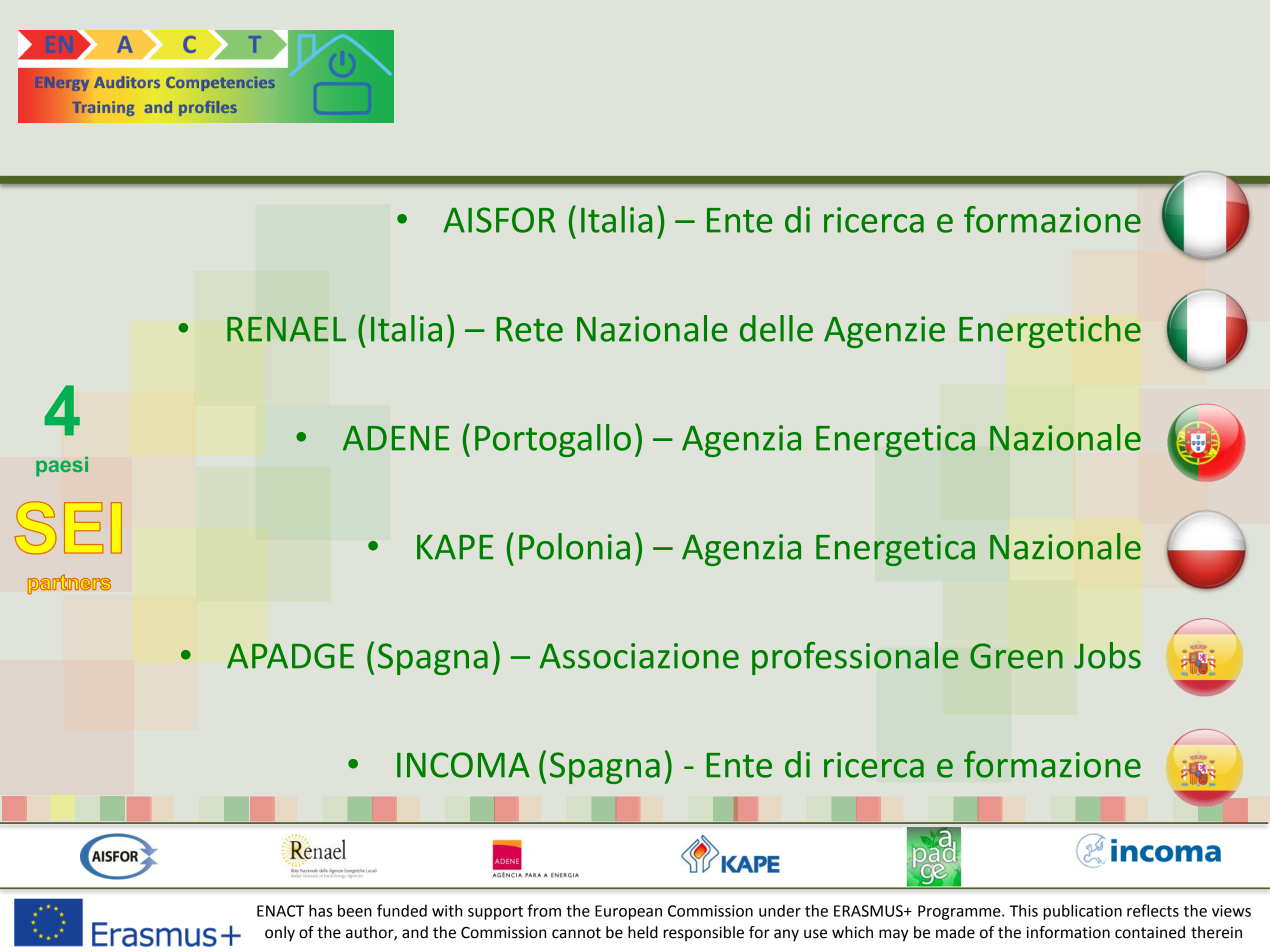 This image has height=952, width=1270. Describe the element at coordinates (1016, 656) in the image. I see `Green` at that location.
